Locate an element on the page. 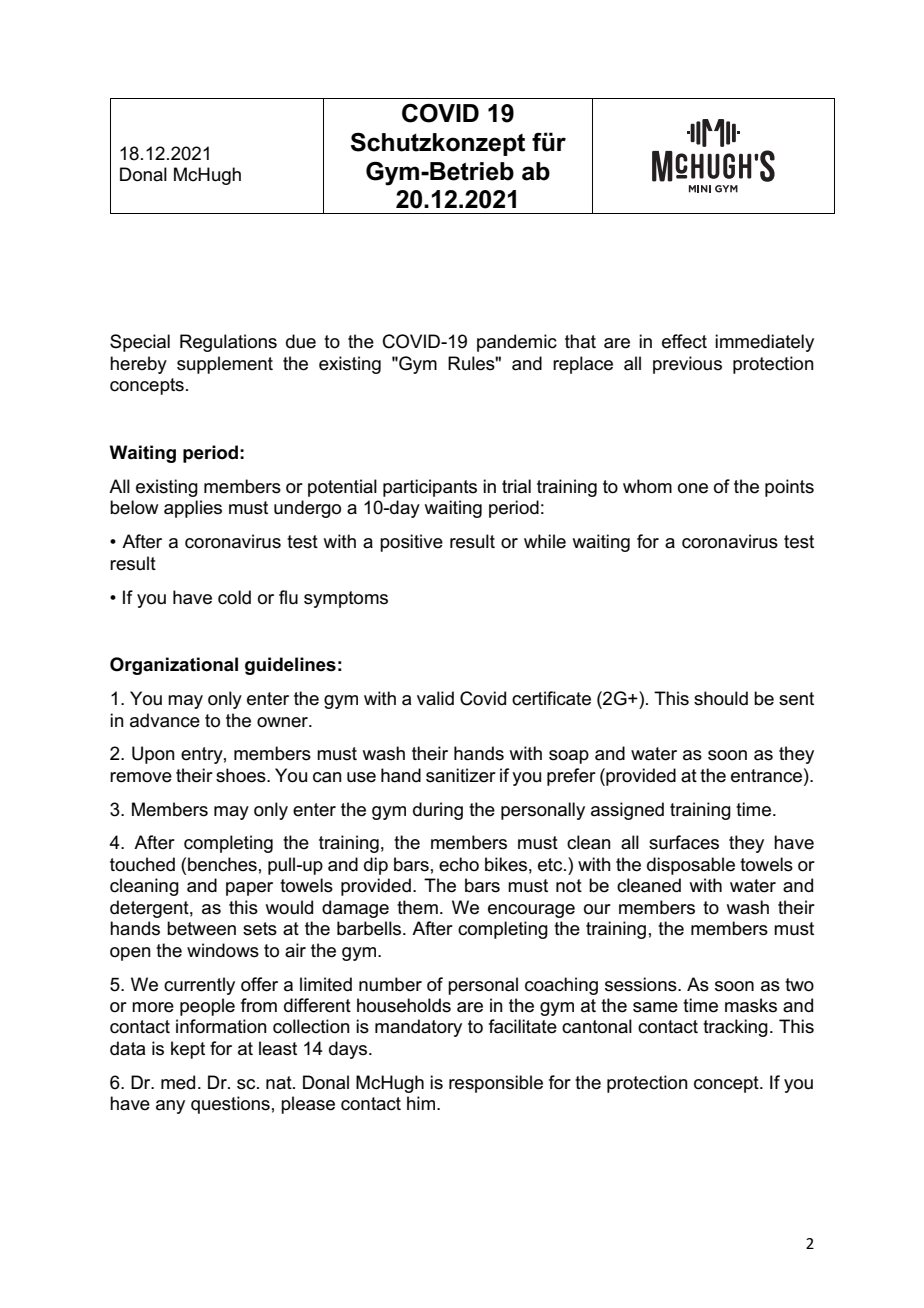 The image size is (924, 1308). applies is located at coordinates (193, 509).
